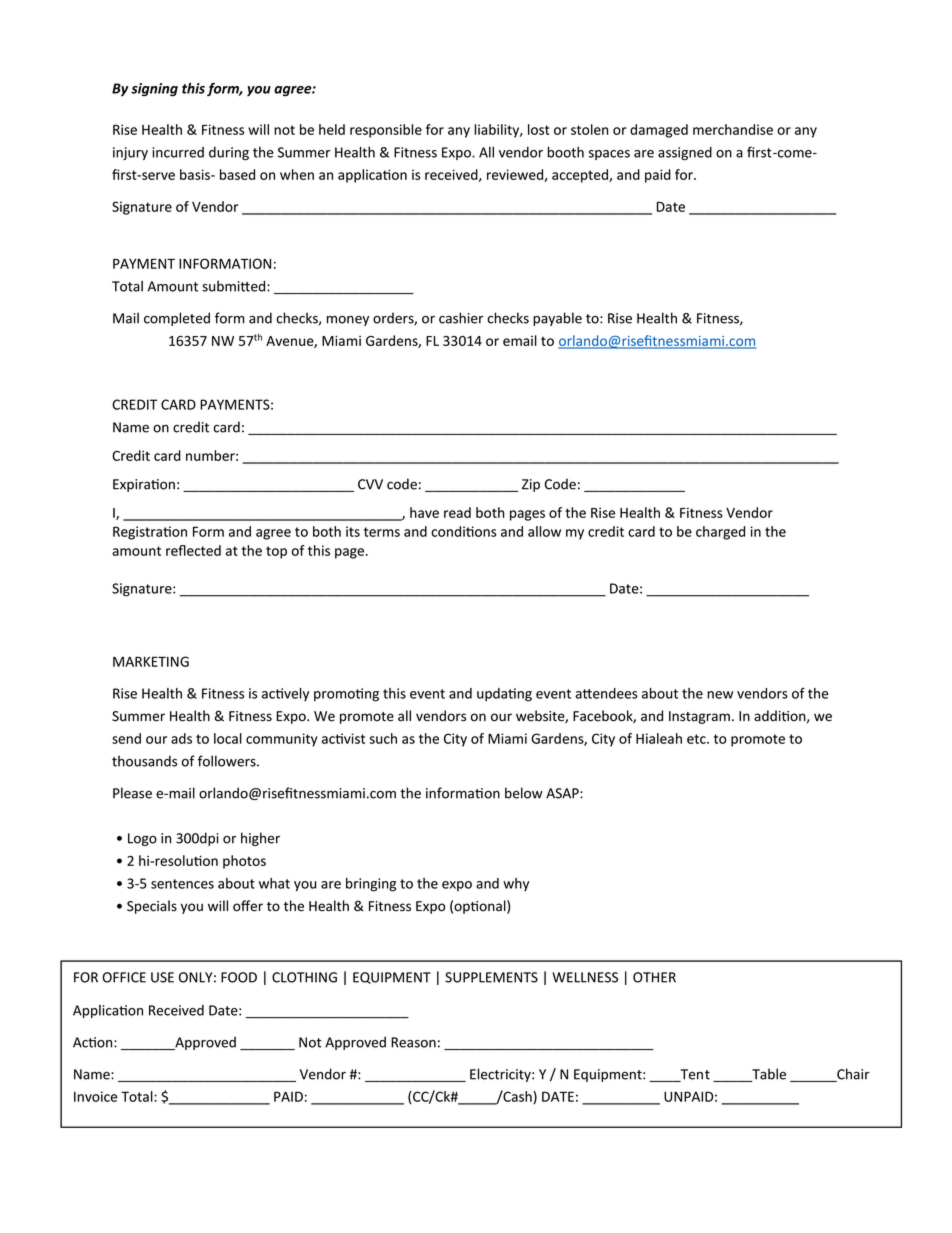 The image size is (952, 1233). I want to click on charged, so click(720, 533).
